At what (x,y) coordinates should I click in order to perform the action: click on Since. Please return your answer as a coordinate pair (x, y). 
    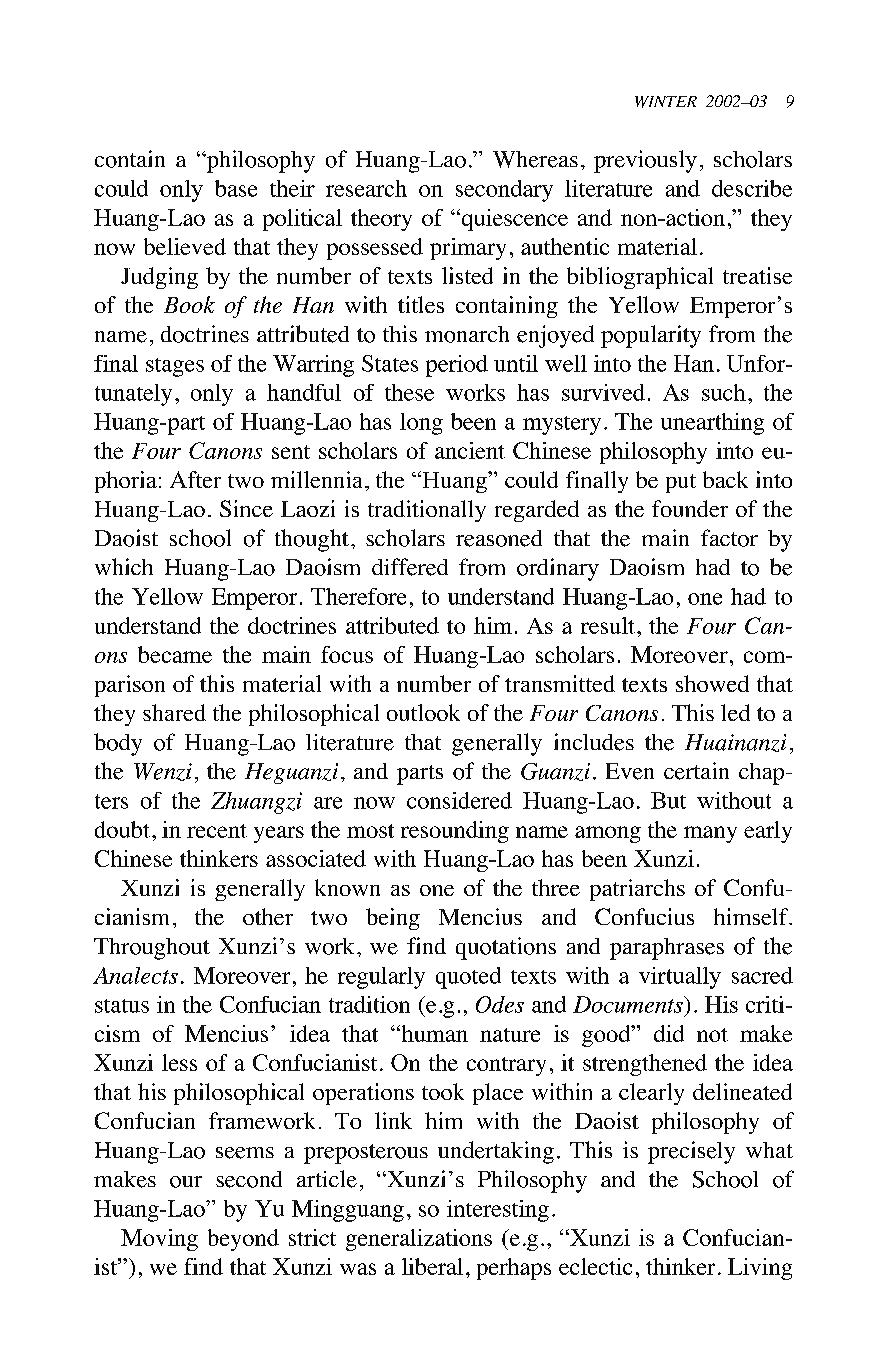
    Looking at the image, I should click on (246, 508).
